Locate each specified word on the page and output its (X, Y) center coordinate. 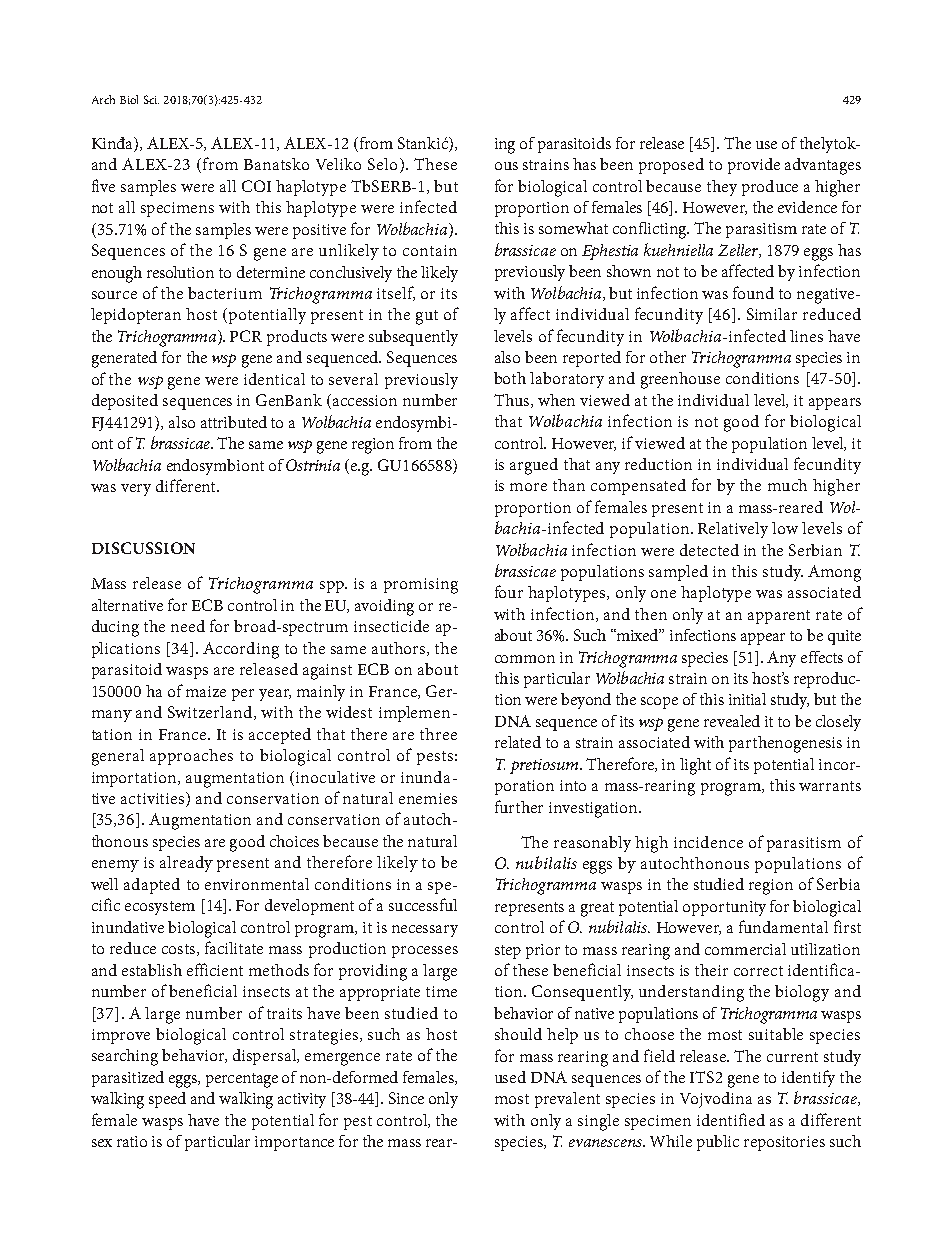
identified (731, 1119)
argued (534, 466)
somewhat (573, 228)
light (695, 766)
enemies (428, 798)
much (787, 485)
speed (167, 1100)
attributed (234, 422)
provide (754, 166)
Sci (151, 99)
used (510, 1077)
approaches (191, 757)
